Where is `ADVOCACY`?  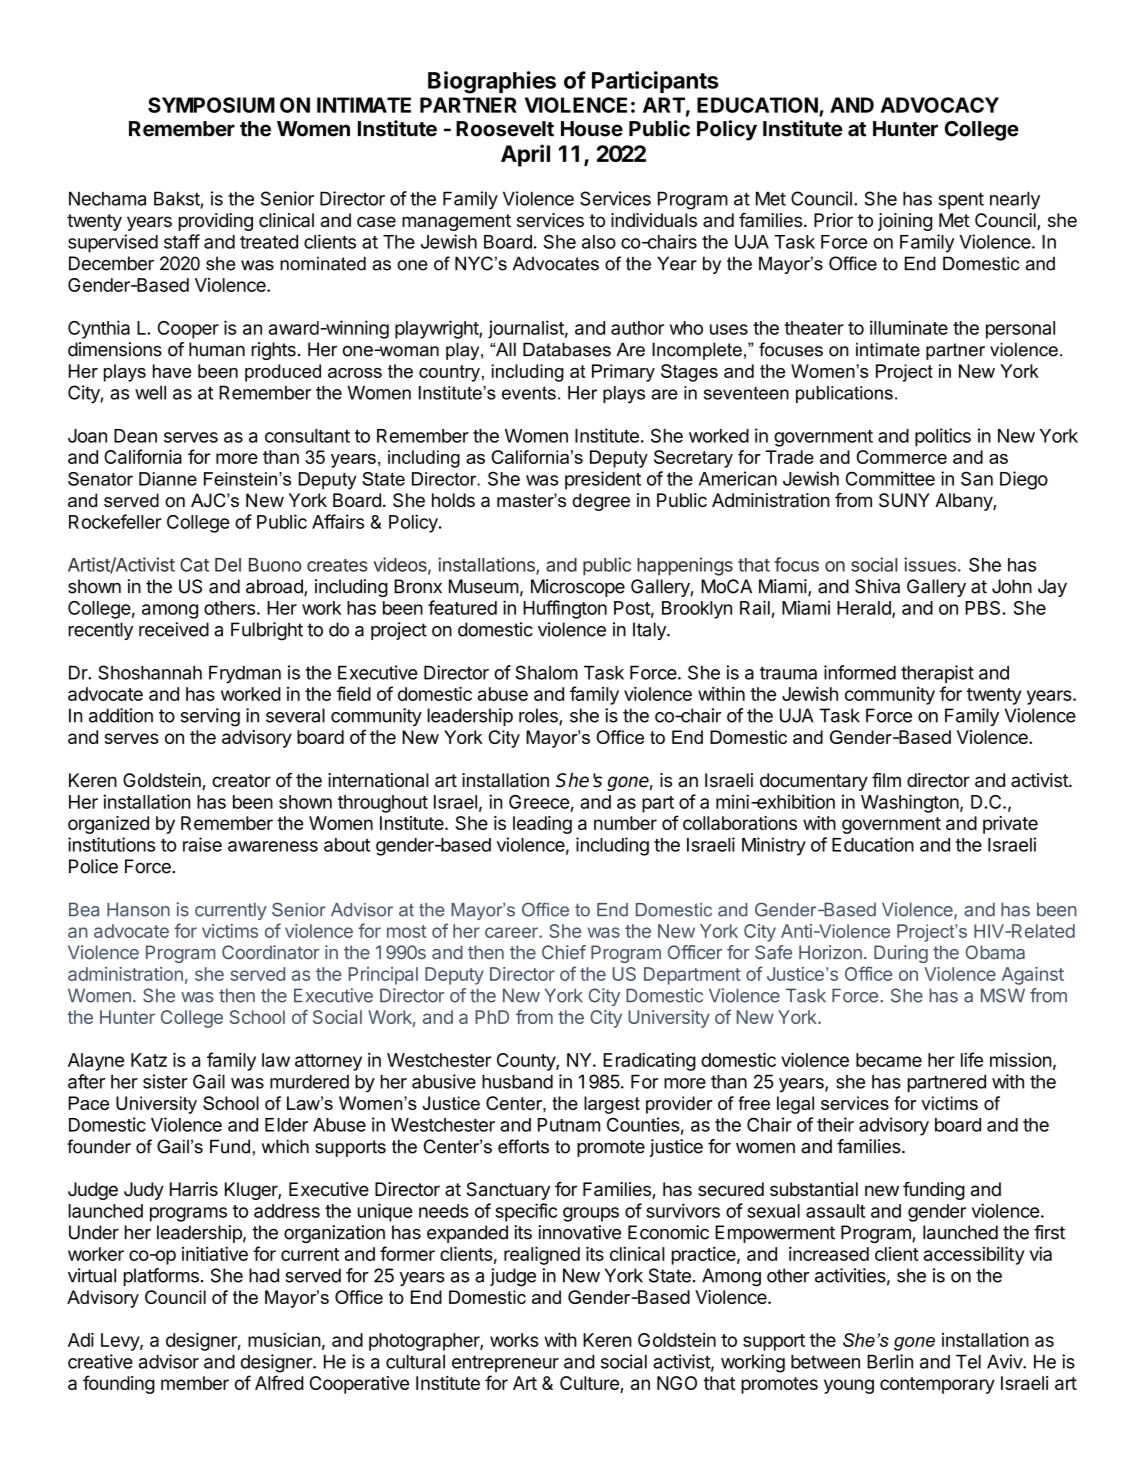 ADVOCACY is located at coordinates (940, 105).
